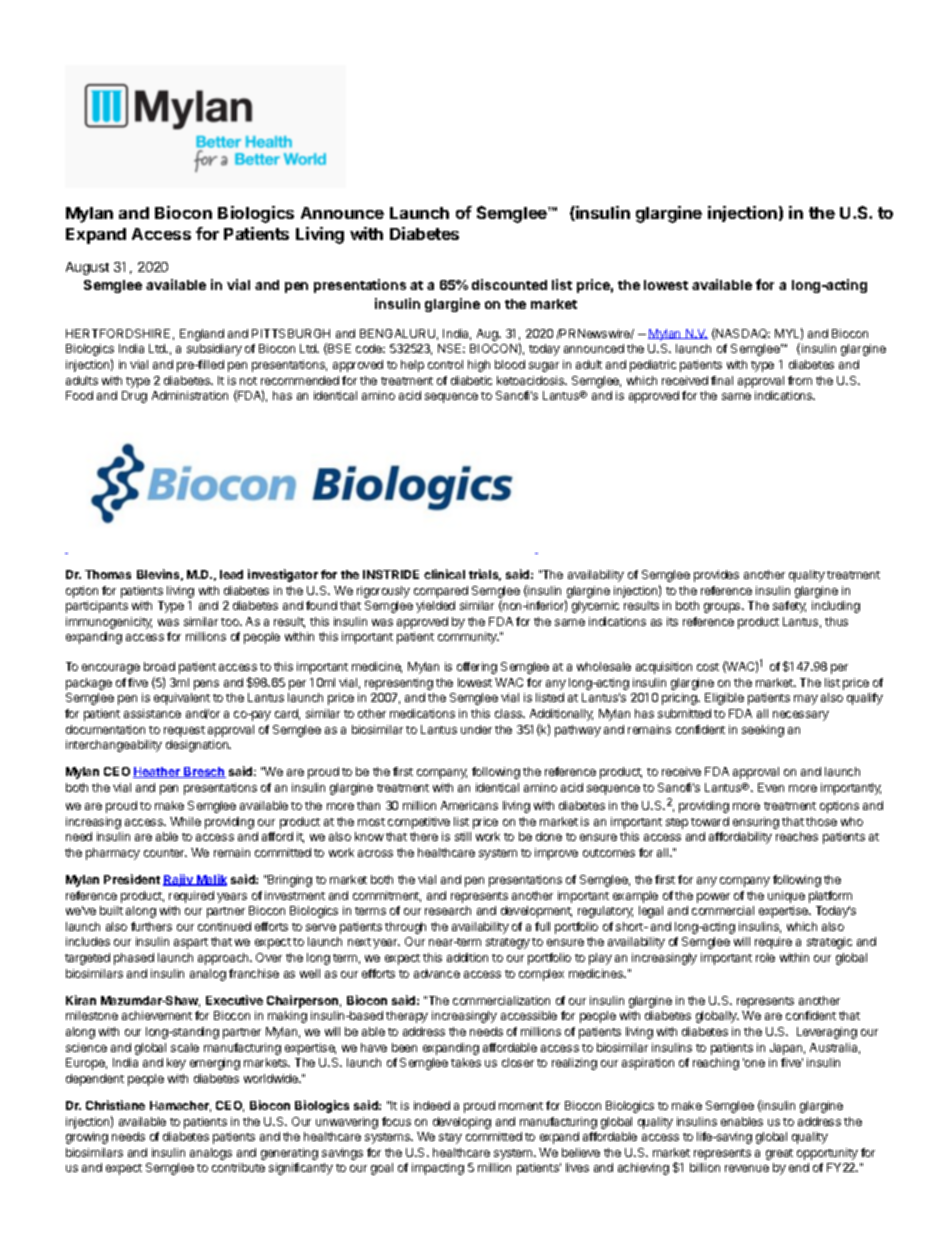 Image resolution: width=952 pixels, height=1233 pixels. What do you see at coordinates (152, 713) in the screenshot?
I see `assistance` at bounding box center [152, 713].
